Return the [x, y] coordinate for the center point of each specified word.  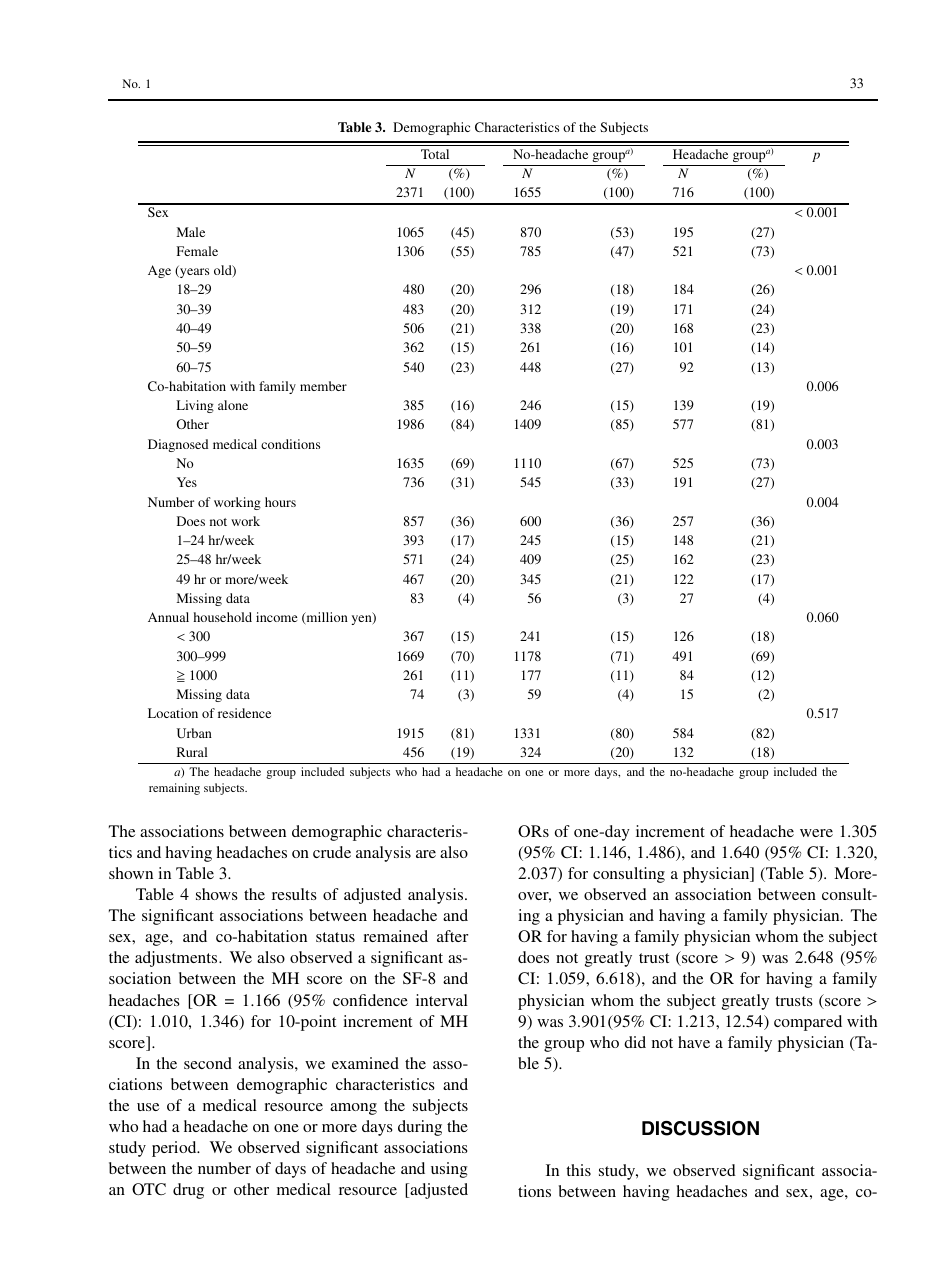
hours [280, 502]
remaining [174, 789]
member [323, 386]
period [175, 1149]
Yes [187, 482]
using [449, 1170]
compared [808, 1023]
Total [435, 154]
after [452, 936]
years [193, 273]
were [816, 833]
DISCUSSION [700, 1128]
